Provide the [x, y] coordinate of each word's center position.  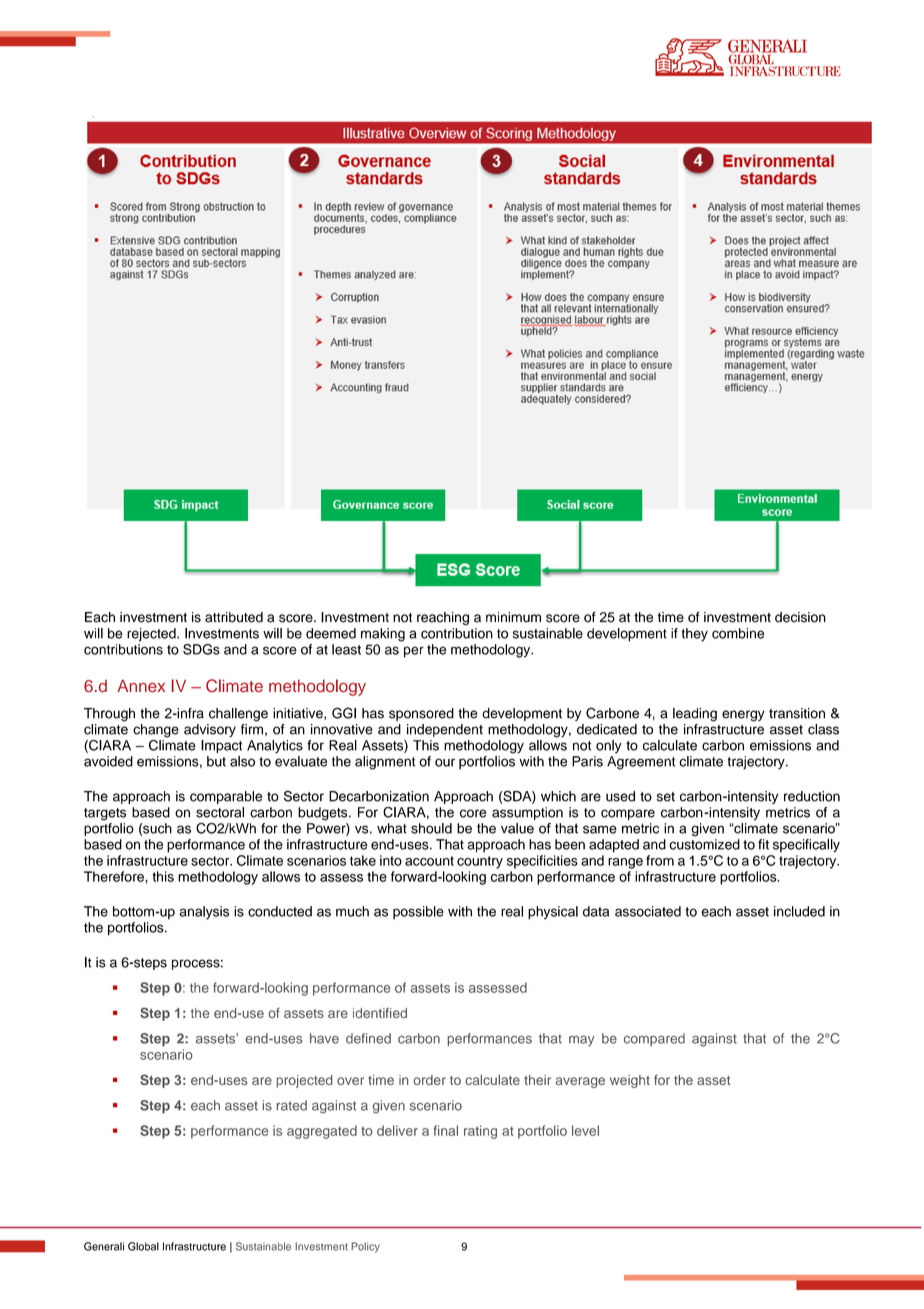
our [445, 762]
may [581, 1040]
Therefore [115, 876]
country [480, 862]
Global [143, 1246]
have [324, 1038]
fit [763, 844]
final [446, 1130]
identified [380, 1013]
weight [630, 1081]
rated [292, 1105]
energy [743, 716]
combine [738, 633]
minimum [513, 617]
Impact [221, 746]
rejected [152, 635]
